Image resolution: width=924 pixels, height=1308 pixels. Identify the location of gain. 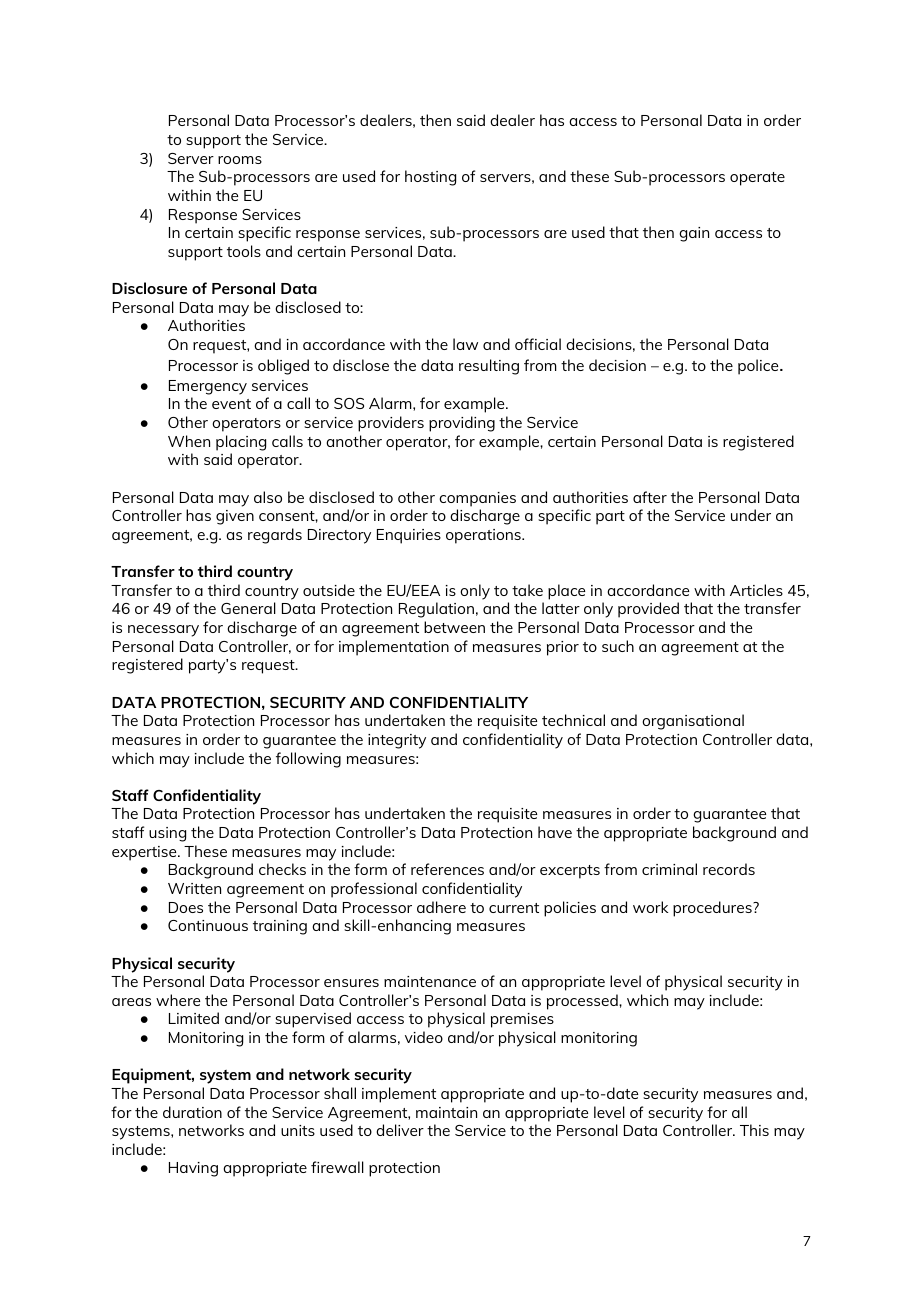
(694, 234).
